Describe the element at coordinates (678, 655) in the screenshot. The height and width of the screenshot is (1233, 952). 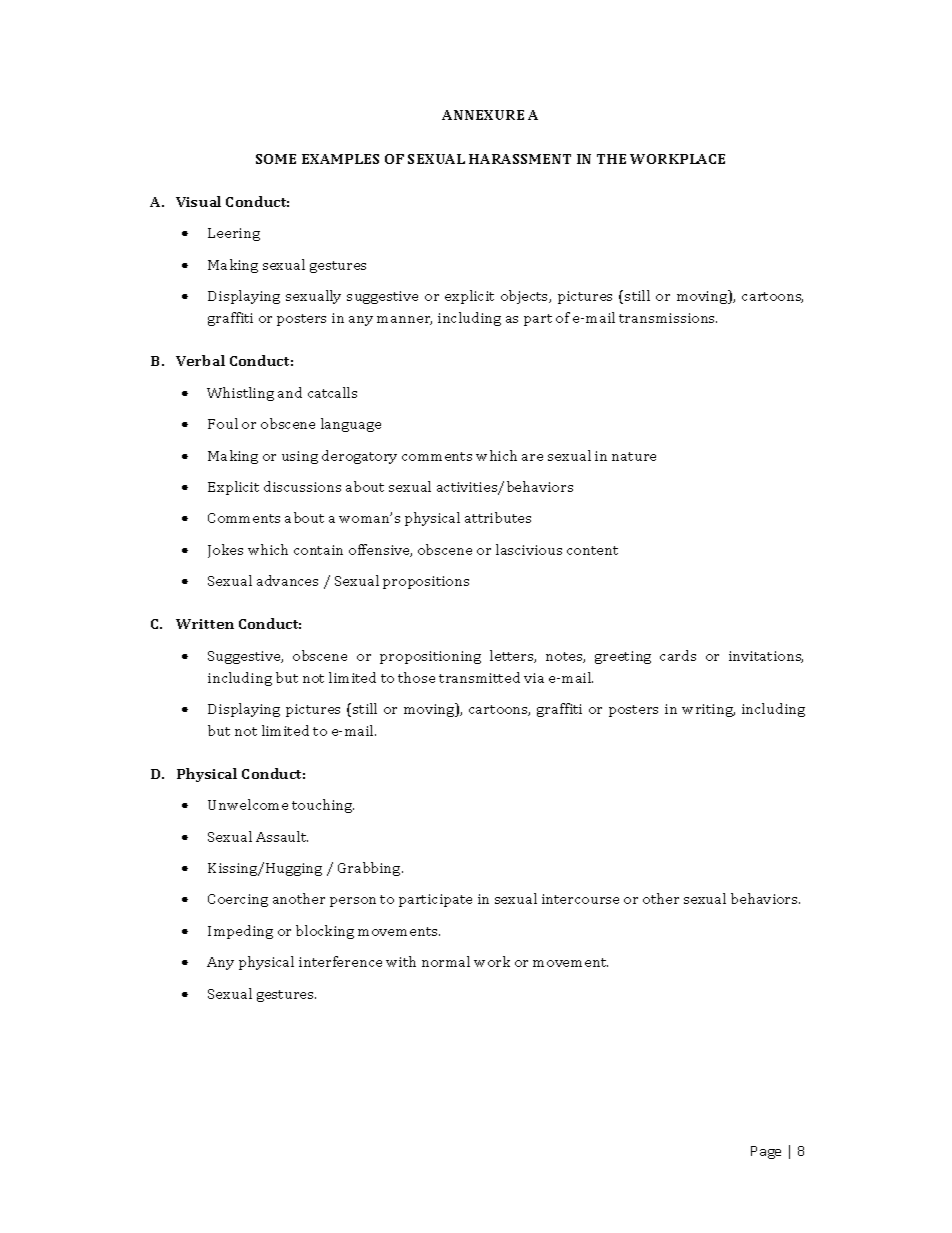
I see `cards` at that location.
